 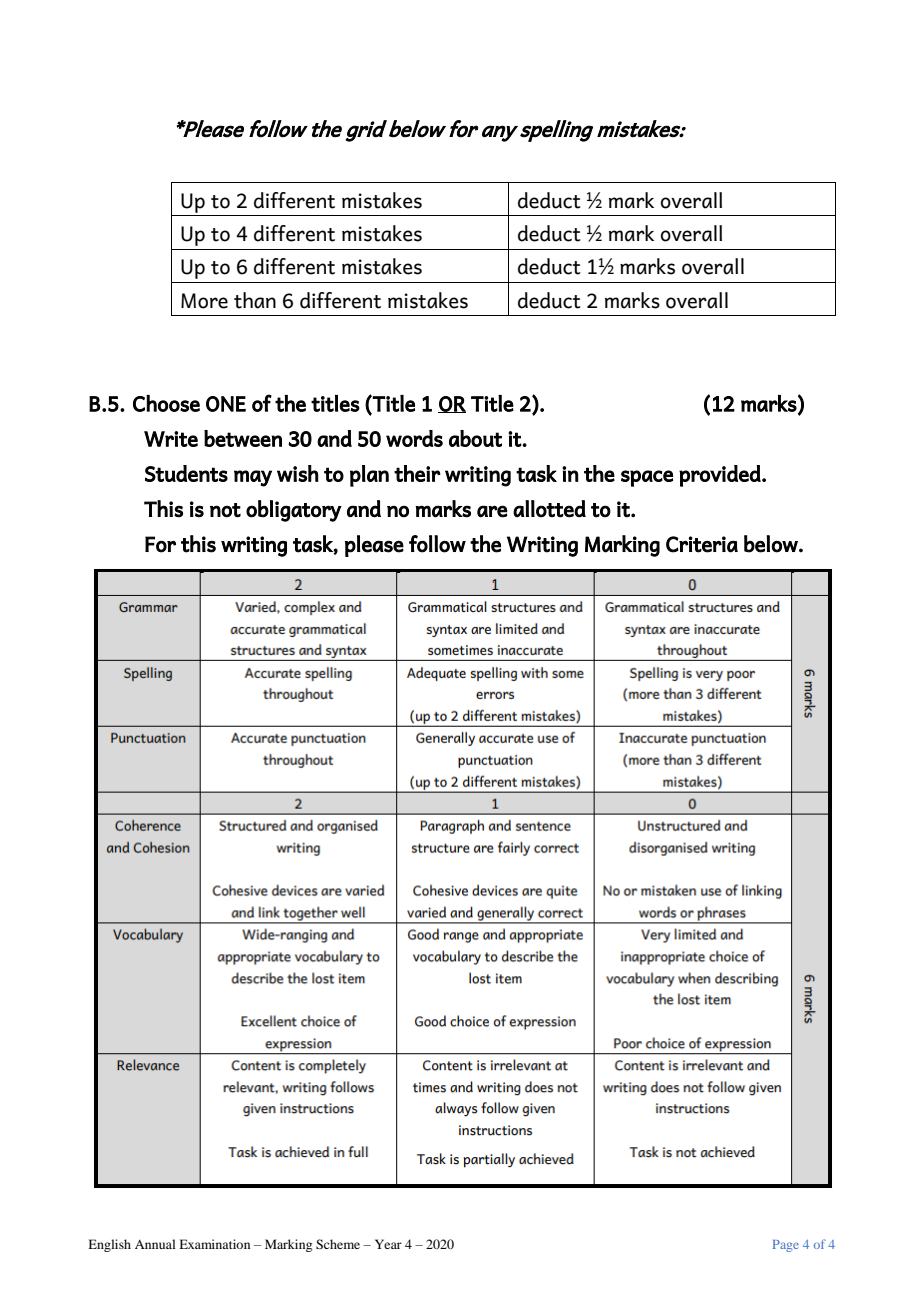 What do you see at coordinates (721, 476) in the page?
I see `provided` at bounding box center [721, 476].
